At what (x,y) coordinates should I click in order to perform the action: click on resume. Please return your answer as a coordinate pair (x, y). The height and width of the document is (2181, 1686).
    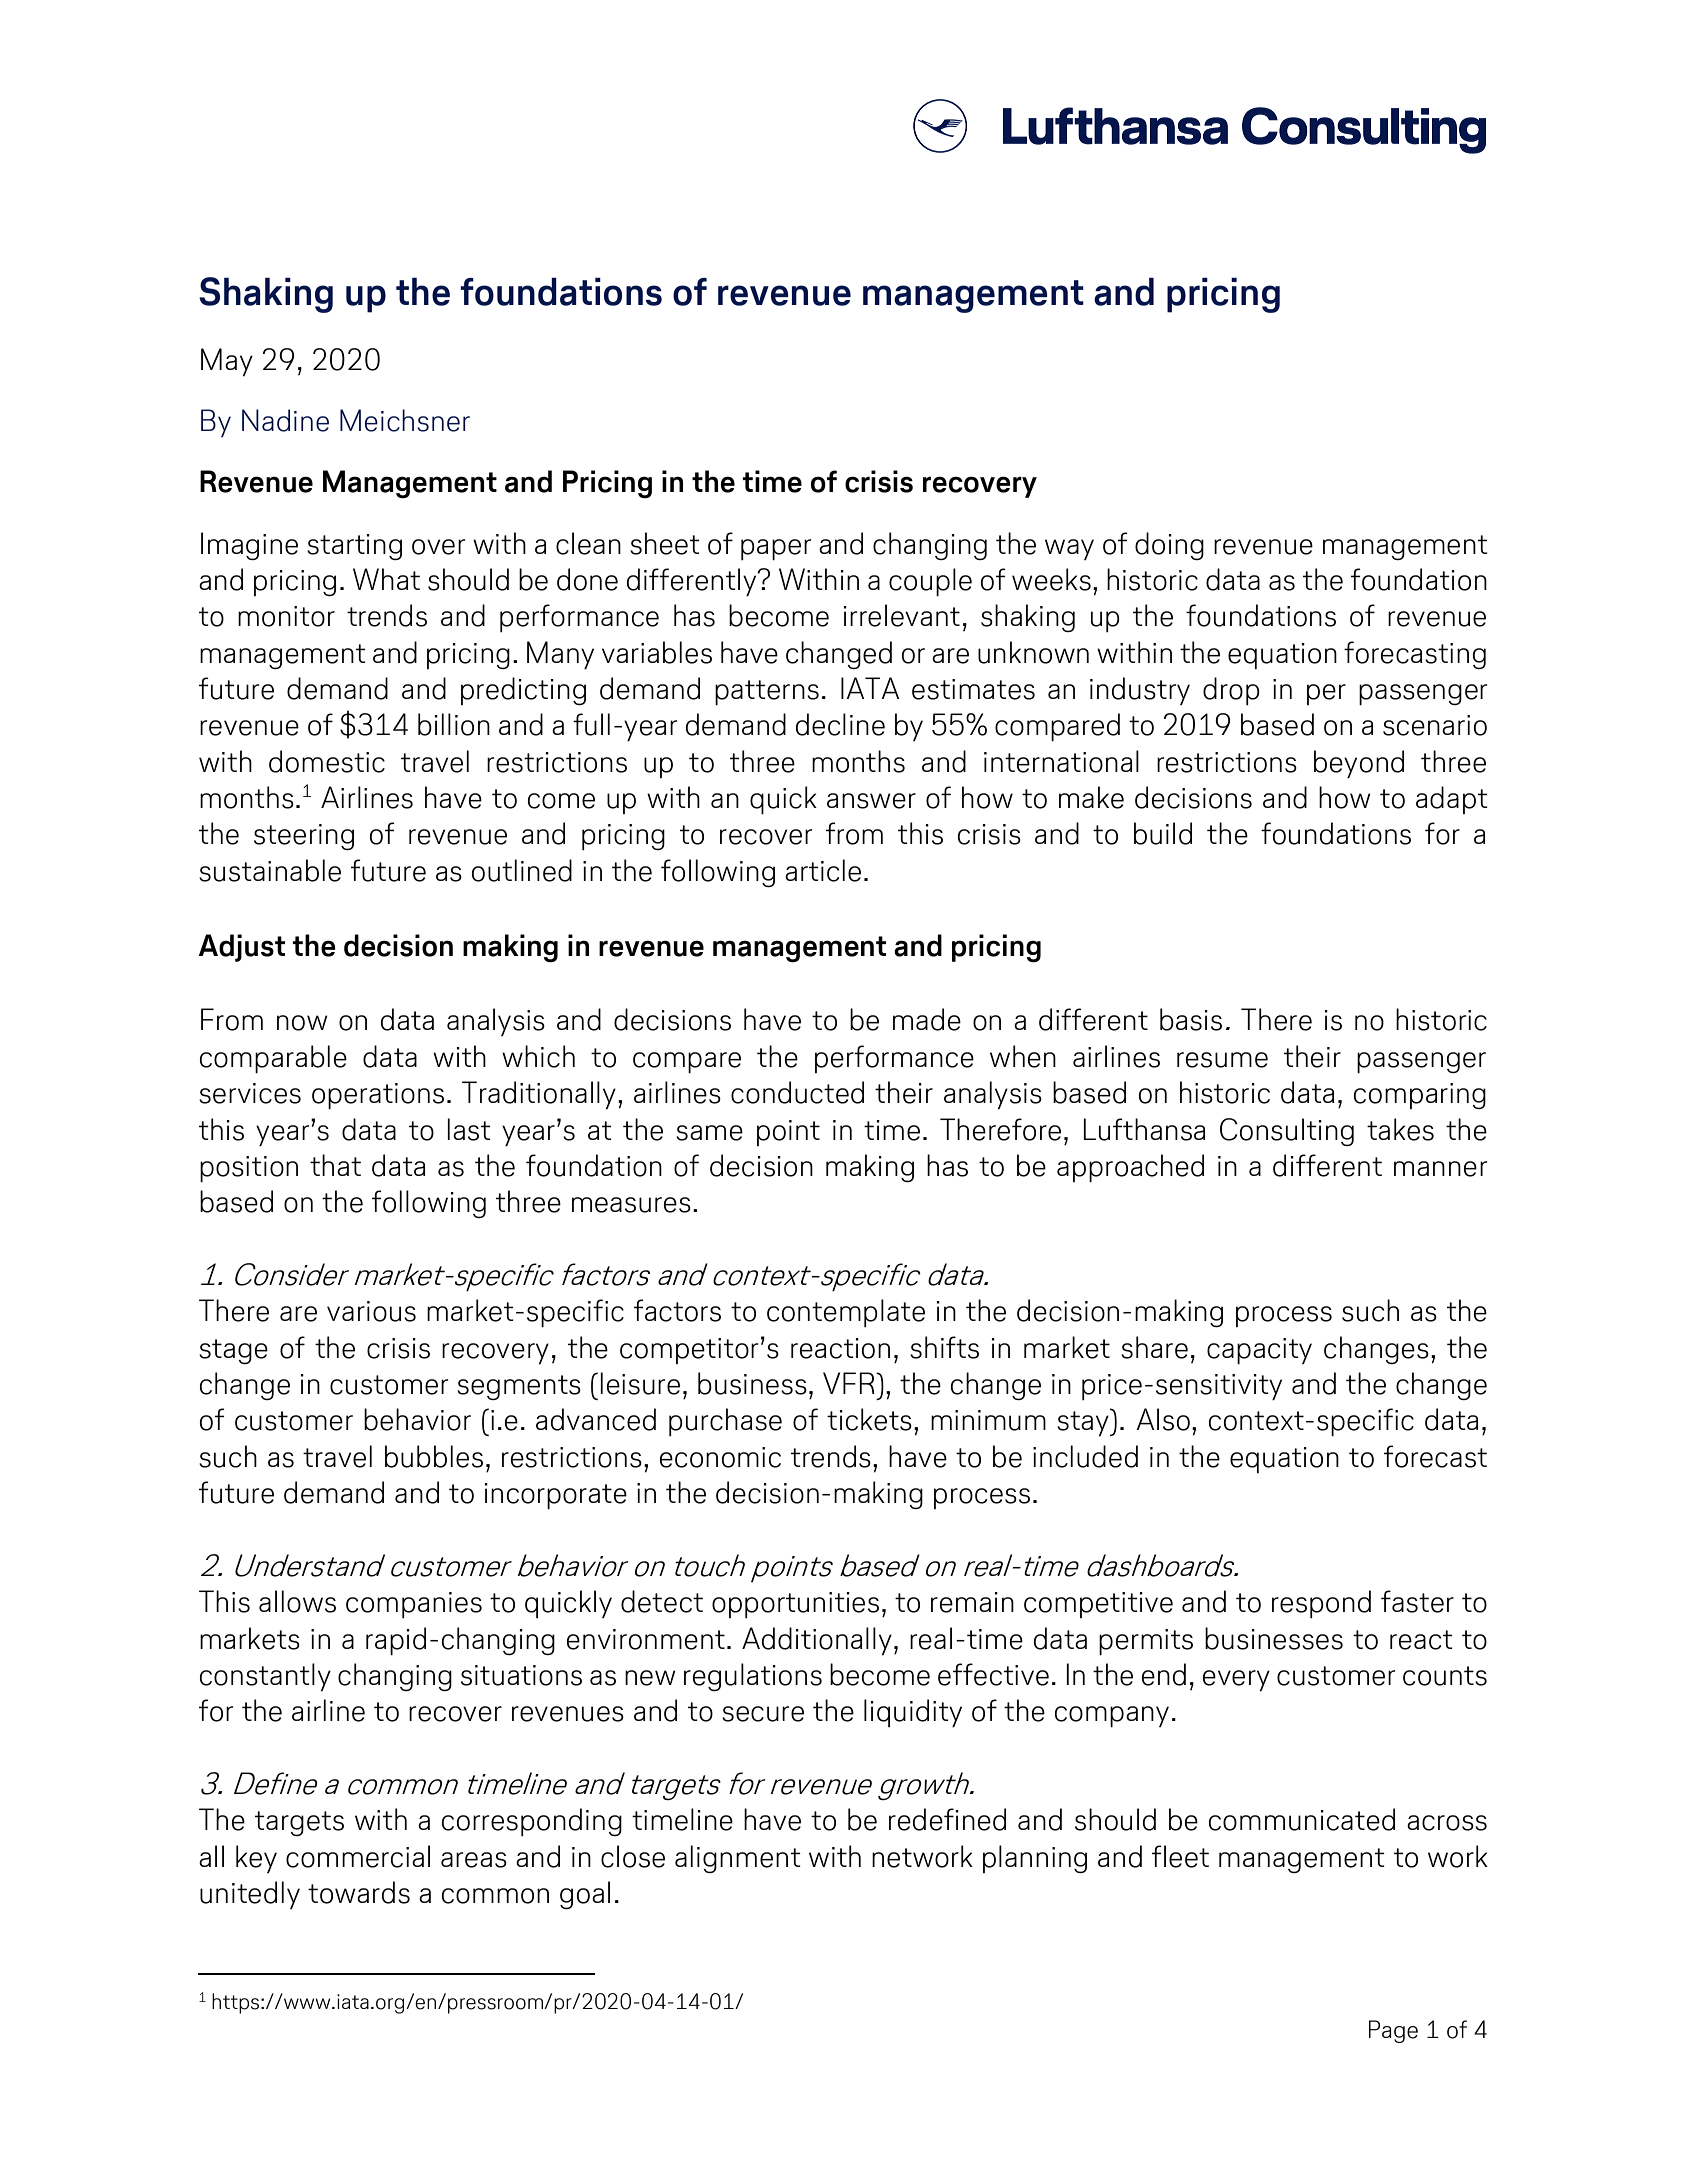
    Looking at the image, I should click on (1222, 1060).
